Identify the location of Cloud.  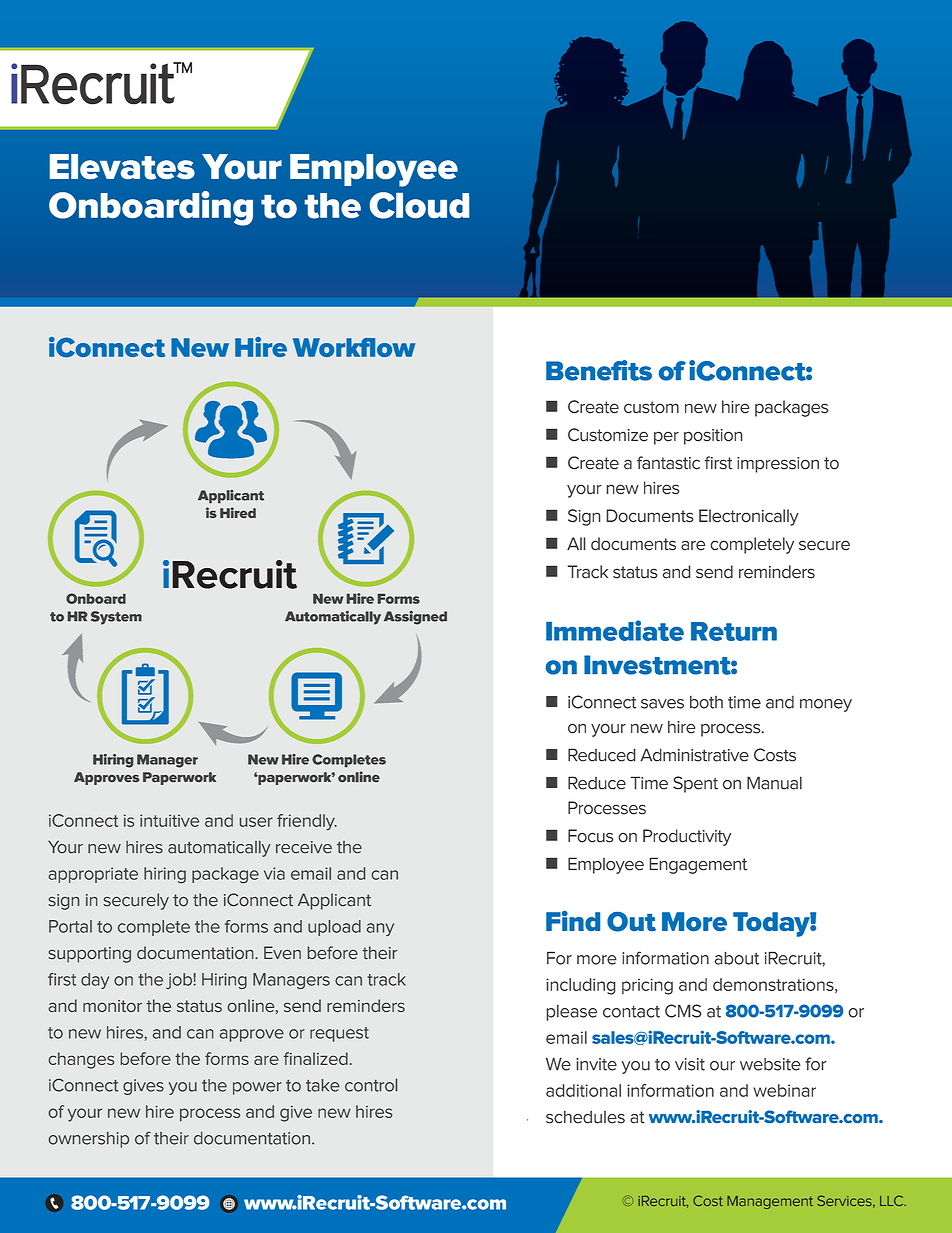
(419, 205).
